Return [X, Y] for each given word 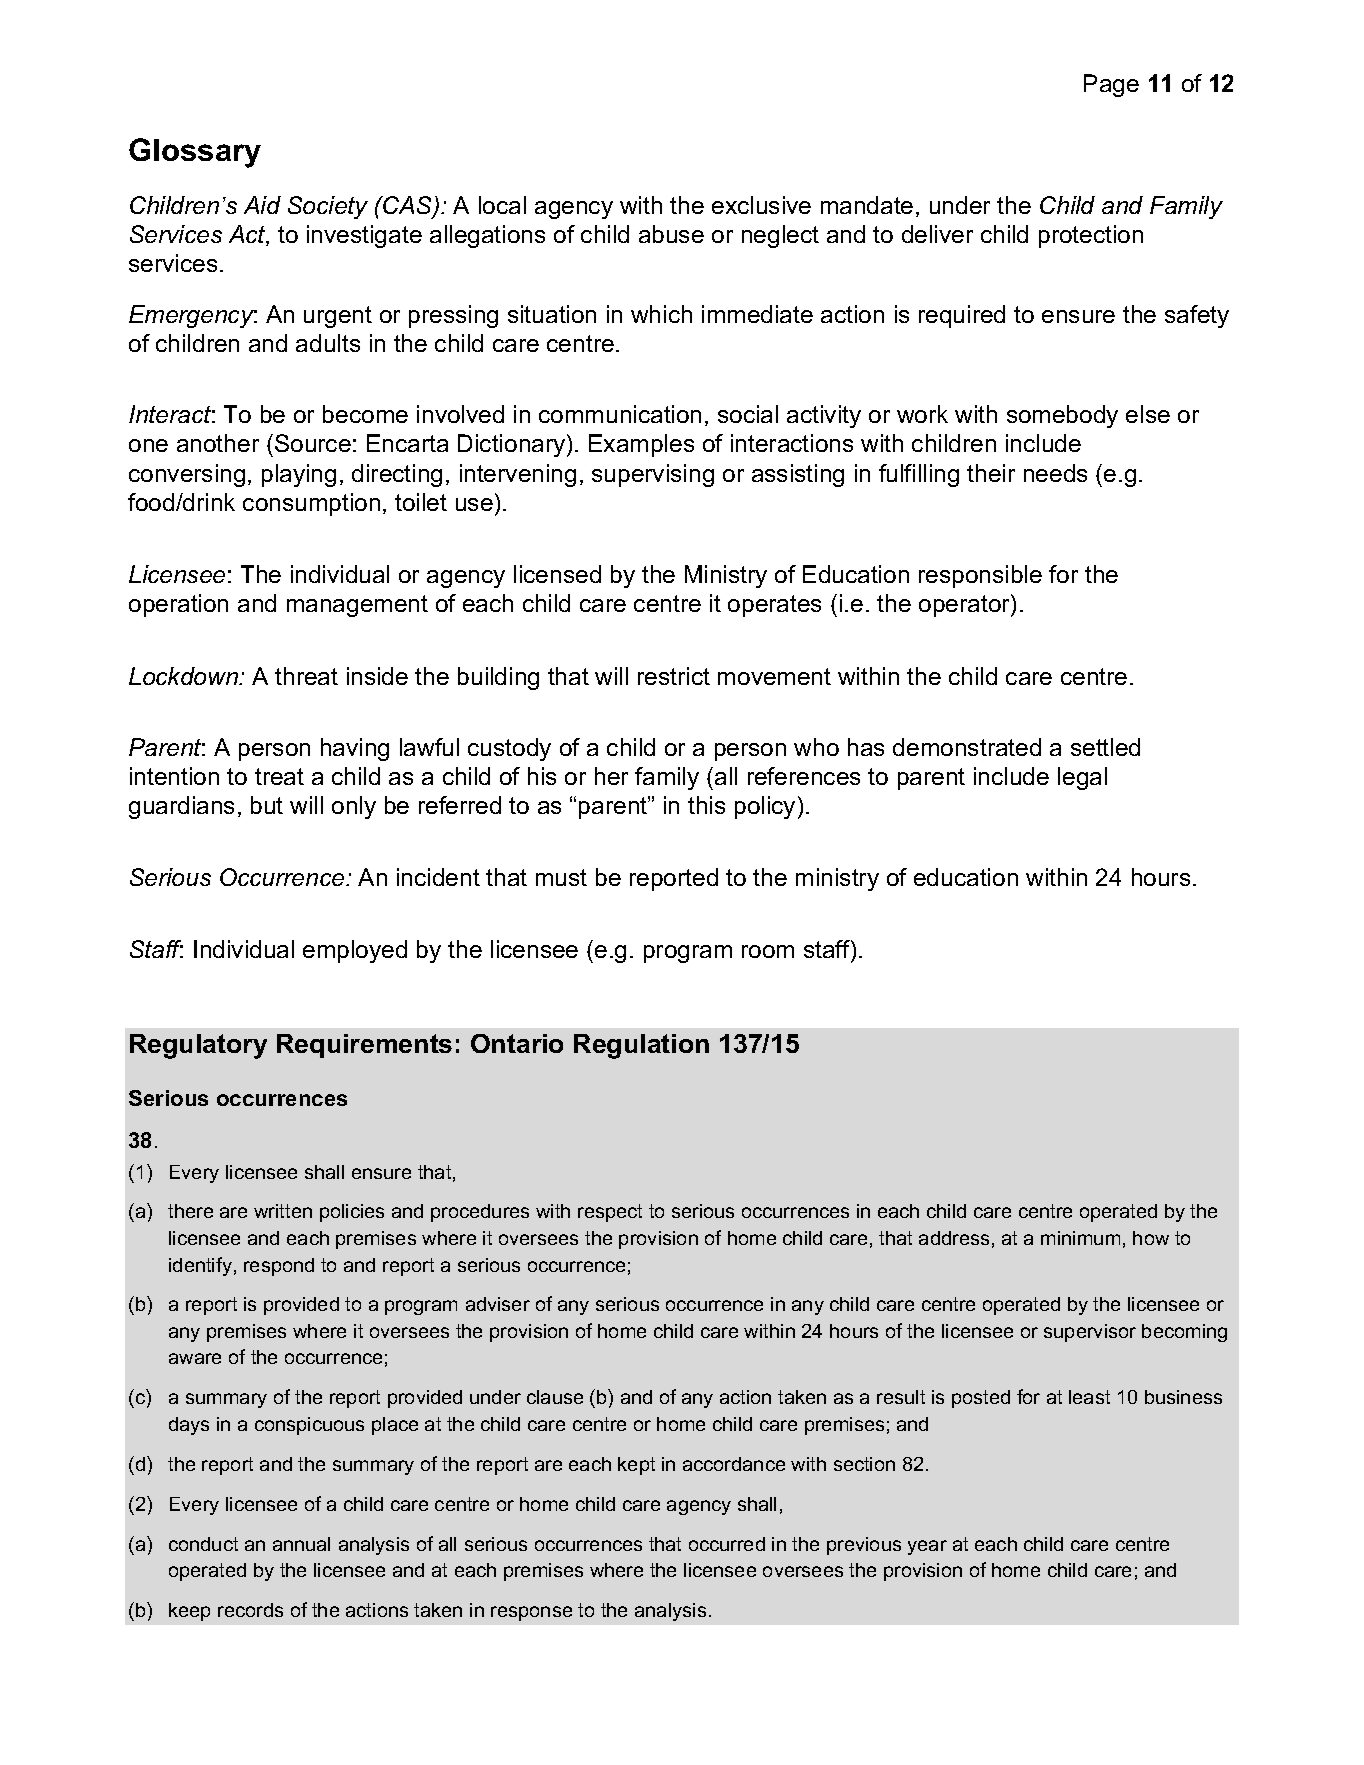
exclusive [761, 205]
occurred [727, 1544]
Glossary [195, 153]
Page [1111, 85]
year [927, 1547]
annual [301, 1544]
